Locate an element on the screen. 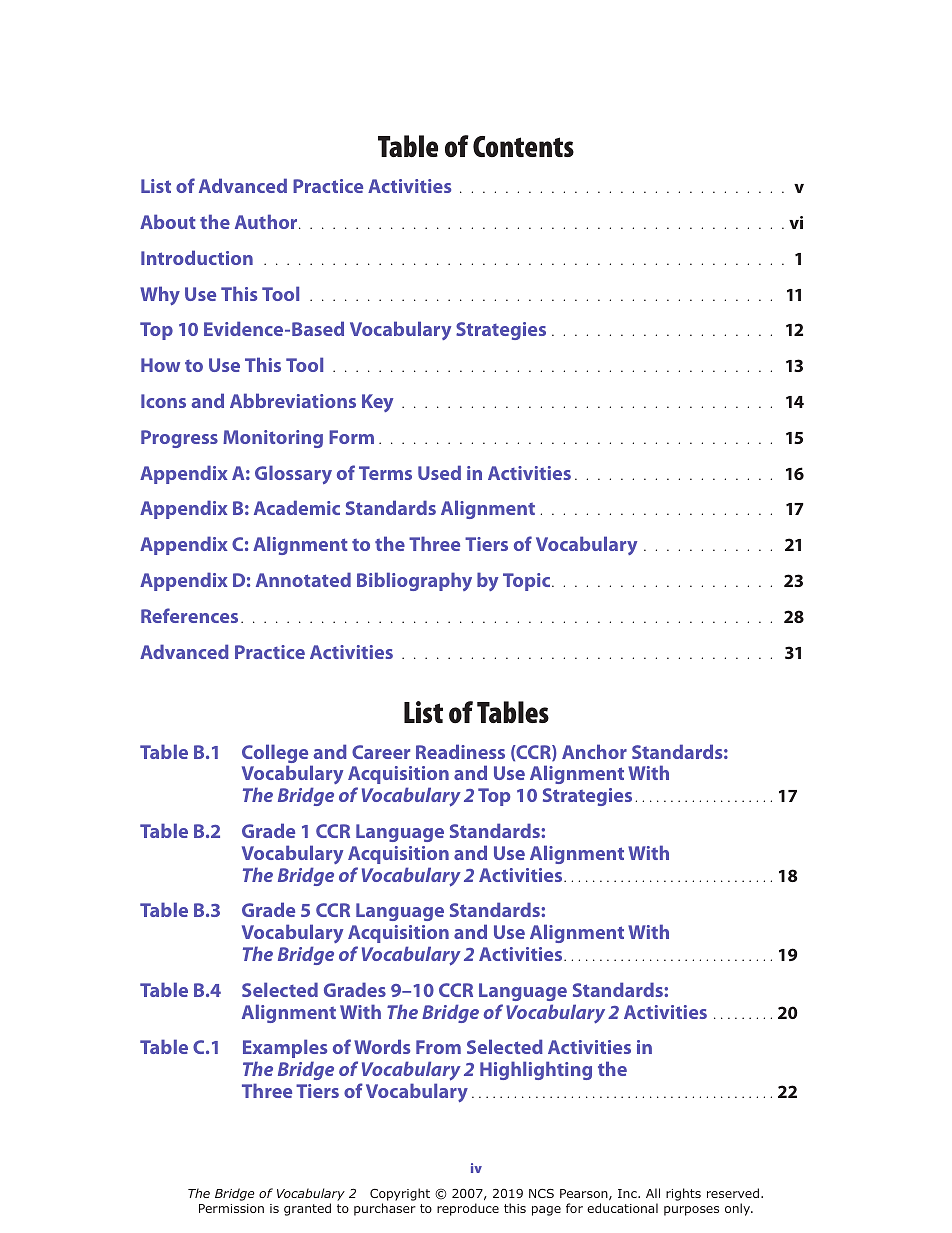 The image size is (952, 1233). References is located at coordinates (189, 615).
